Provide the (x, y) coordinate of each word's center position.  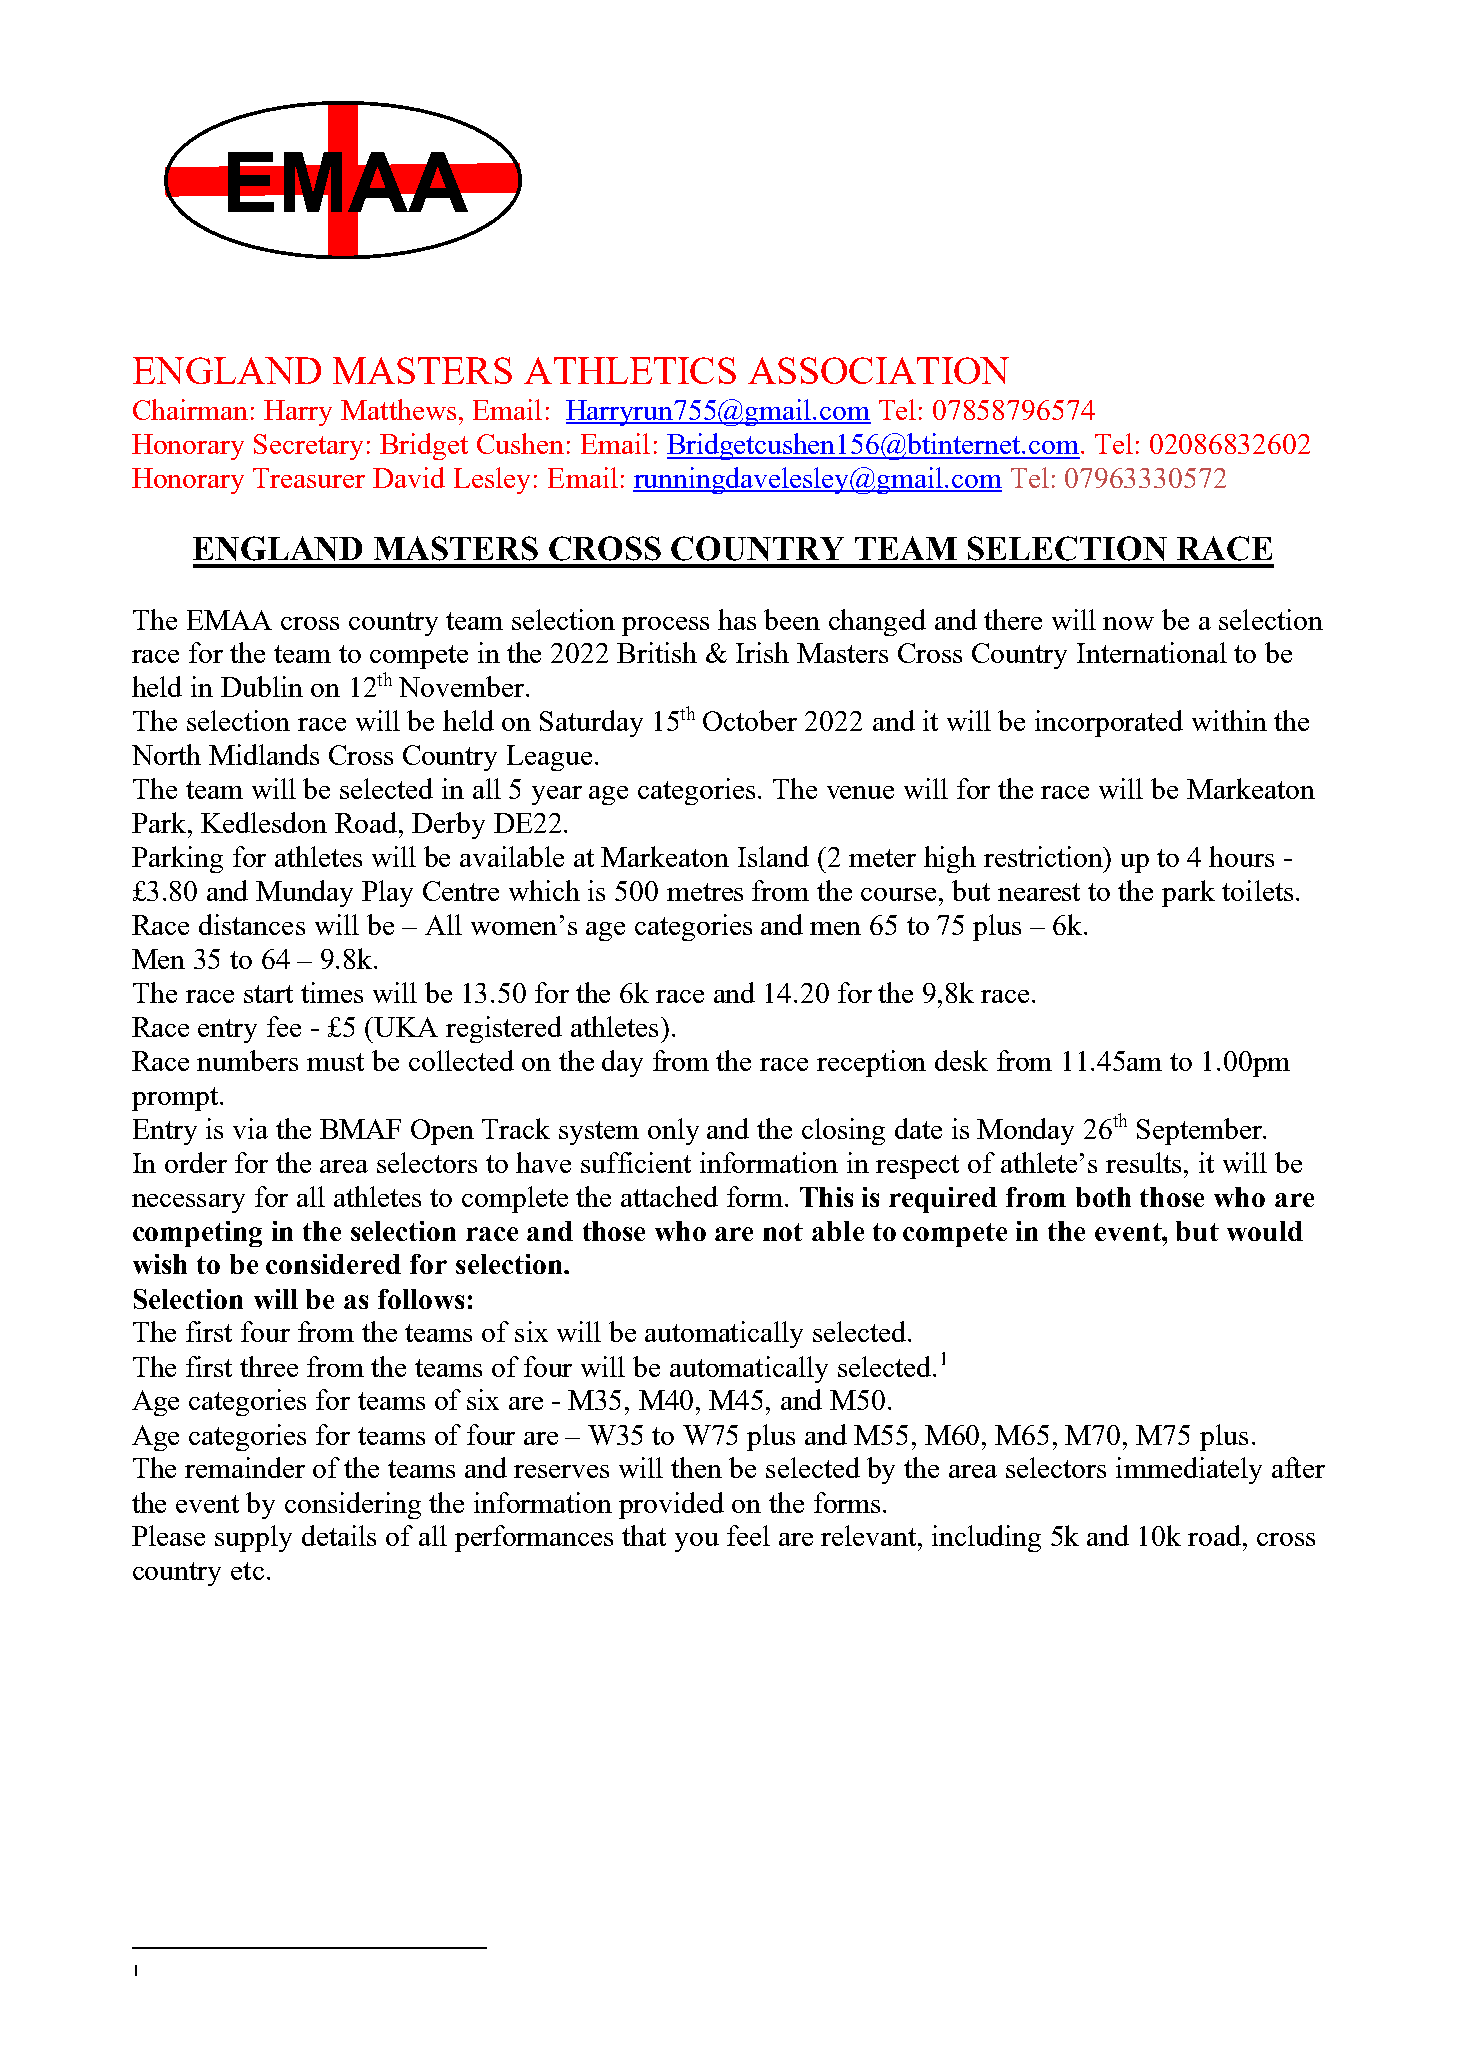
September (1200, 1131)
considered (333, 1264)
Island (773, 856)
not (783, 1232)
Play (387, 893)
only (673, 1131)
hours (1241, 856)
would (1265, 1231)
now (1128, 623)
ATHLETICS (630, 370)
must (335, 1062)
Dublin (262, 686)
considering (353, 1505)
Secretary (308, 447)
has (737, 619)
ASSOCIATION (878, 370)
